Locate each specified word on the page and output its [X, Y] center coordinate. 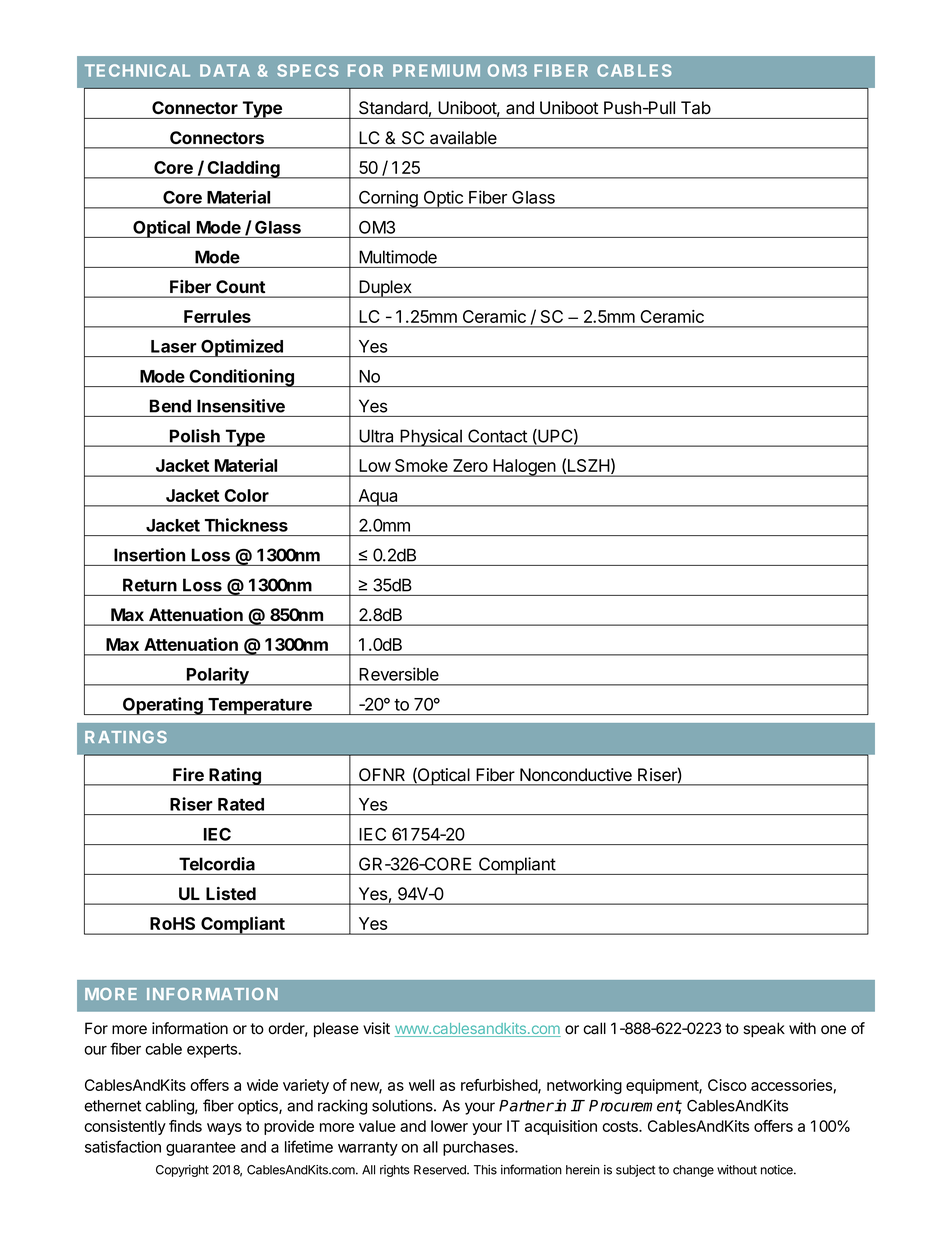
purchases [479, 1148]
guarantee [201, 1149]
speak [764, 1030]
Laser [174, 346]
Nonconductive [576, 774]
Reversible [399, 674]
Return [150, 585]
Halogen [524, 468]
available [463, 137]
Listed [231, 893]
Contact [497, 436]
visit [376, 1028]
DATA [225, 70]
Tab [696, 107]
